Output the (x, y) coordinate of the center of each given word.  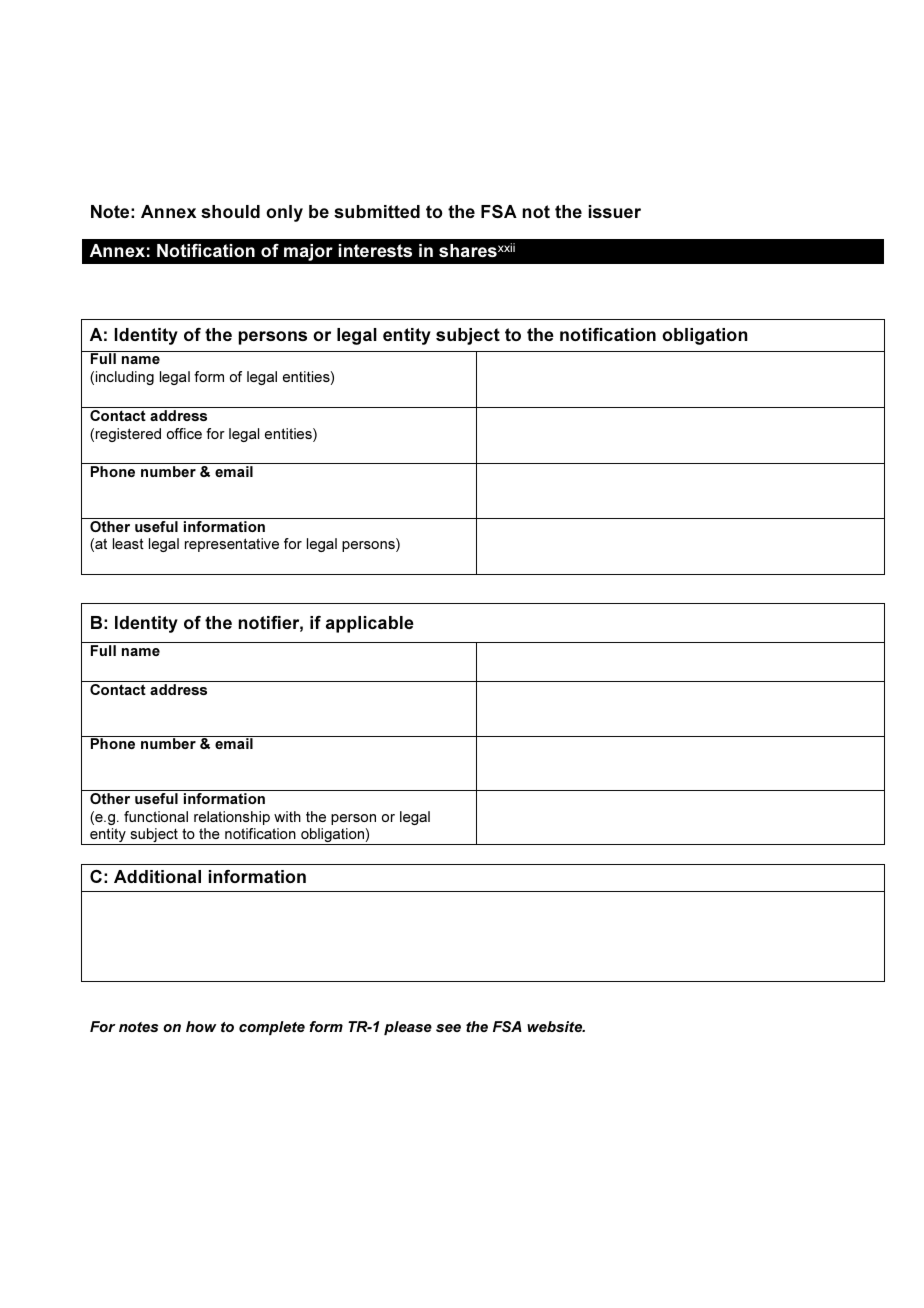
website (556, 1026)
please (408, 1028)
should (230, 211)
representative (232, 545)
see (448, 1028)
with (287, 816)
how (201, 1026)
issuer (615, 211)
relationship (232, 818)
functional (156, 816)
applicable (370, 624)
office (184, 433)
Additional (157, 876)
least (128, 543)
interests (375, 250)
